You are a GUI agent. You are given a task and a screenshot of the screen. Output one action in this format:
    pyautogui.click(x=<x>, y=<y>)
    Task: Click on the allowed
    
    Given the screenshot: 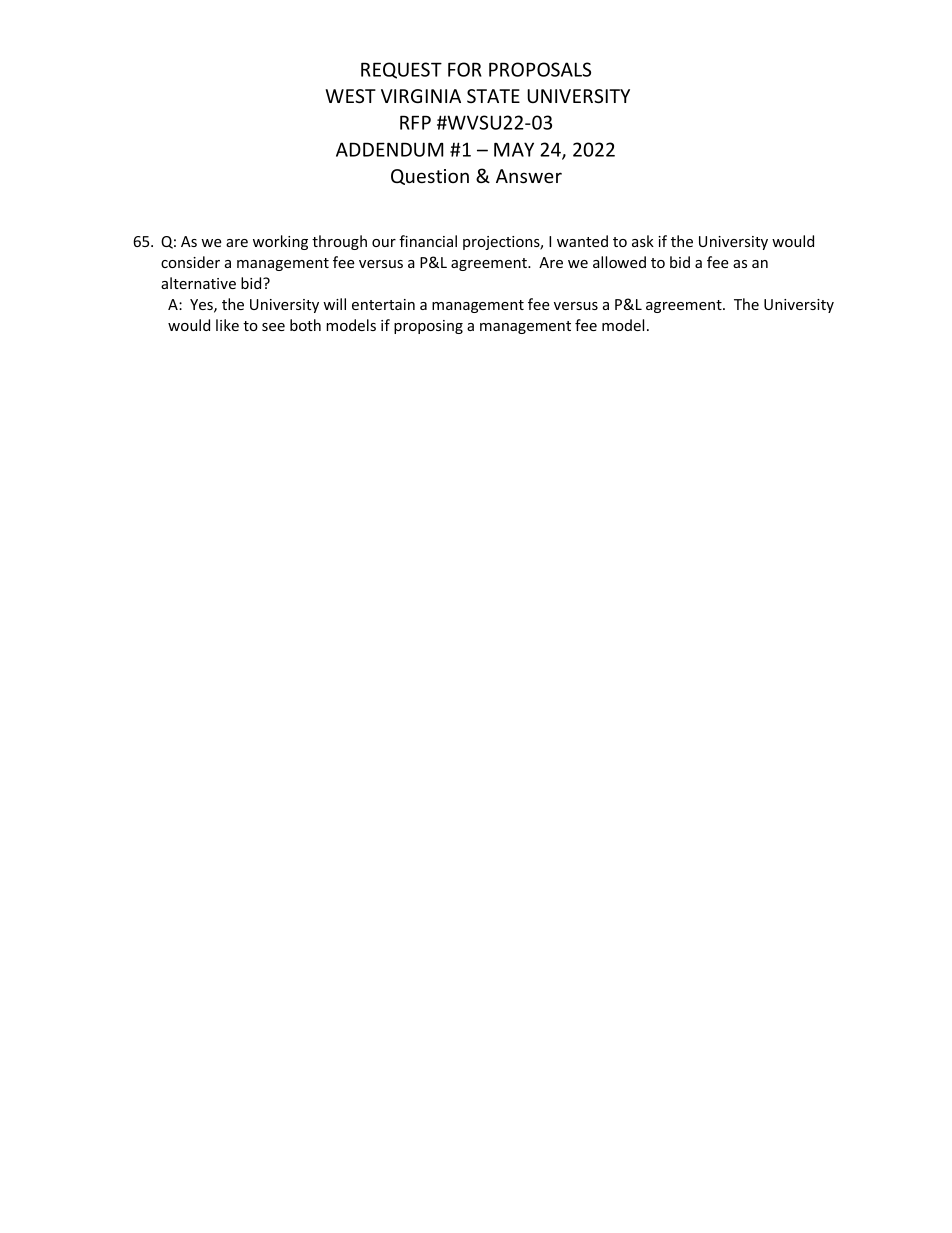 What is the action you would take?
    pyautogui.click(x=619, y=262)
